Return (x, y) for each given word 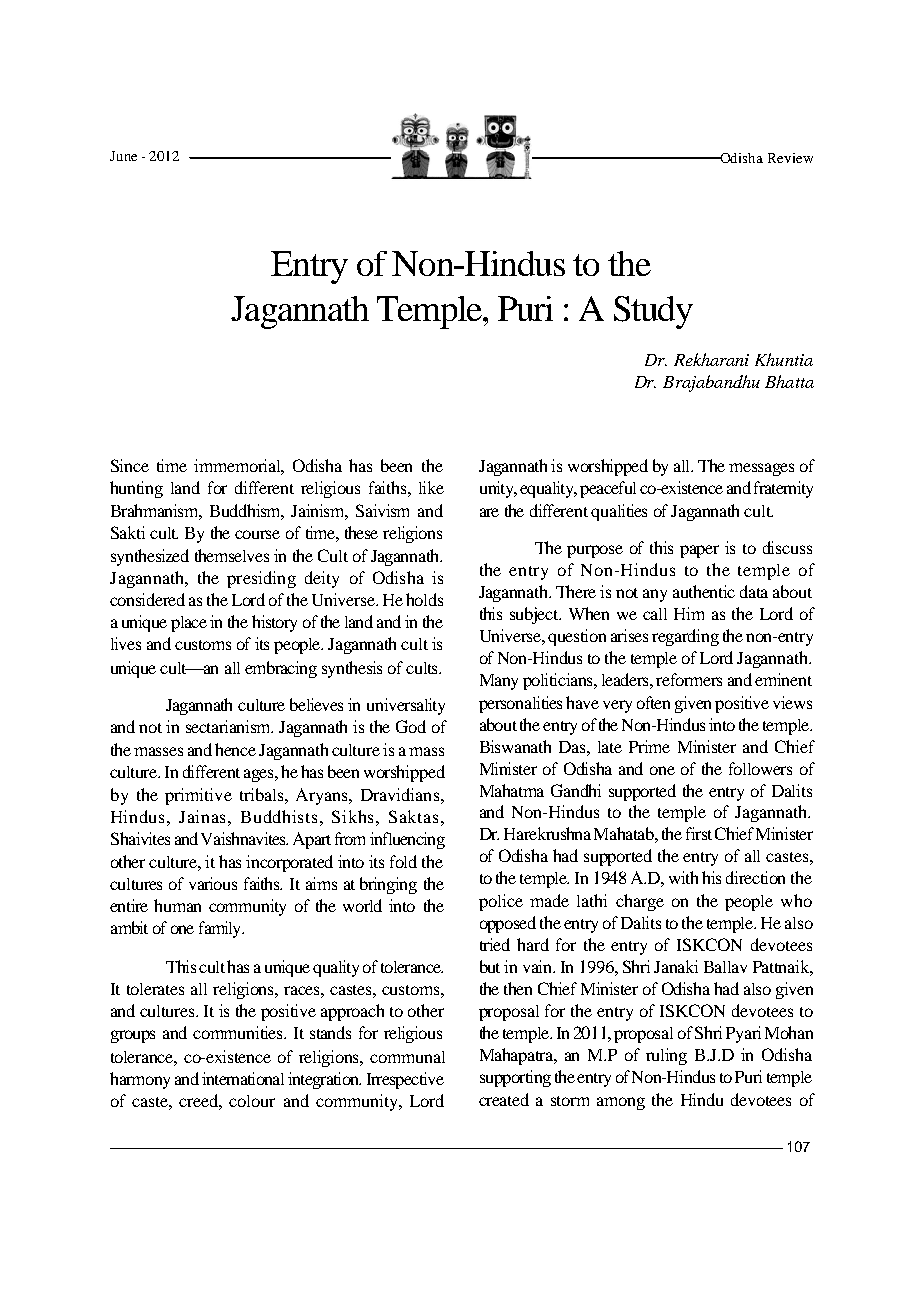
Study (653, 312)
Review (790, 158)
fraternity (783, 489)
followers (760, 768)
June (123, 156)
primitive (198, 796)
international (243, 1078)
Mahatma (512, 790)
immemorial (239, 467)
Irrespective (405, 1080)
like (431, 487)
